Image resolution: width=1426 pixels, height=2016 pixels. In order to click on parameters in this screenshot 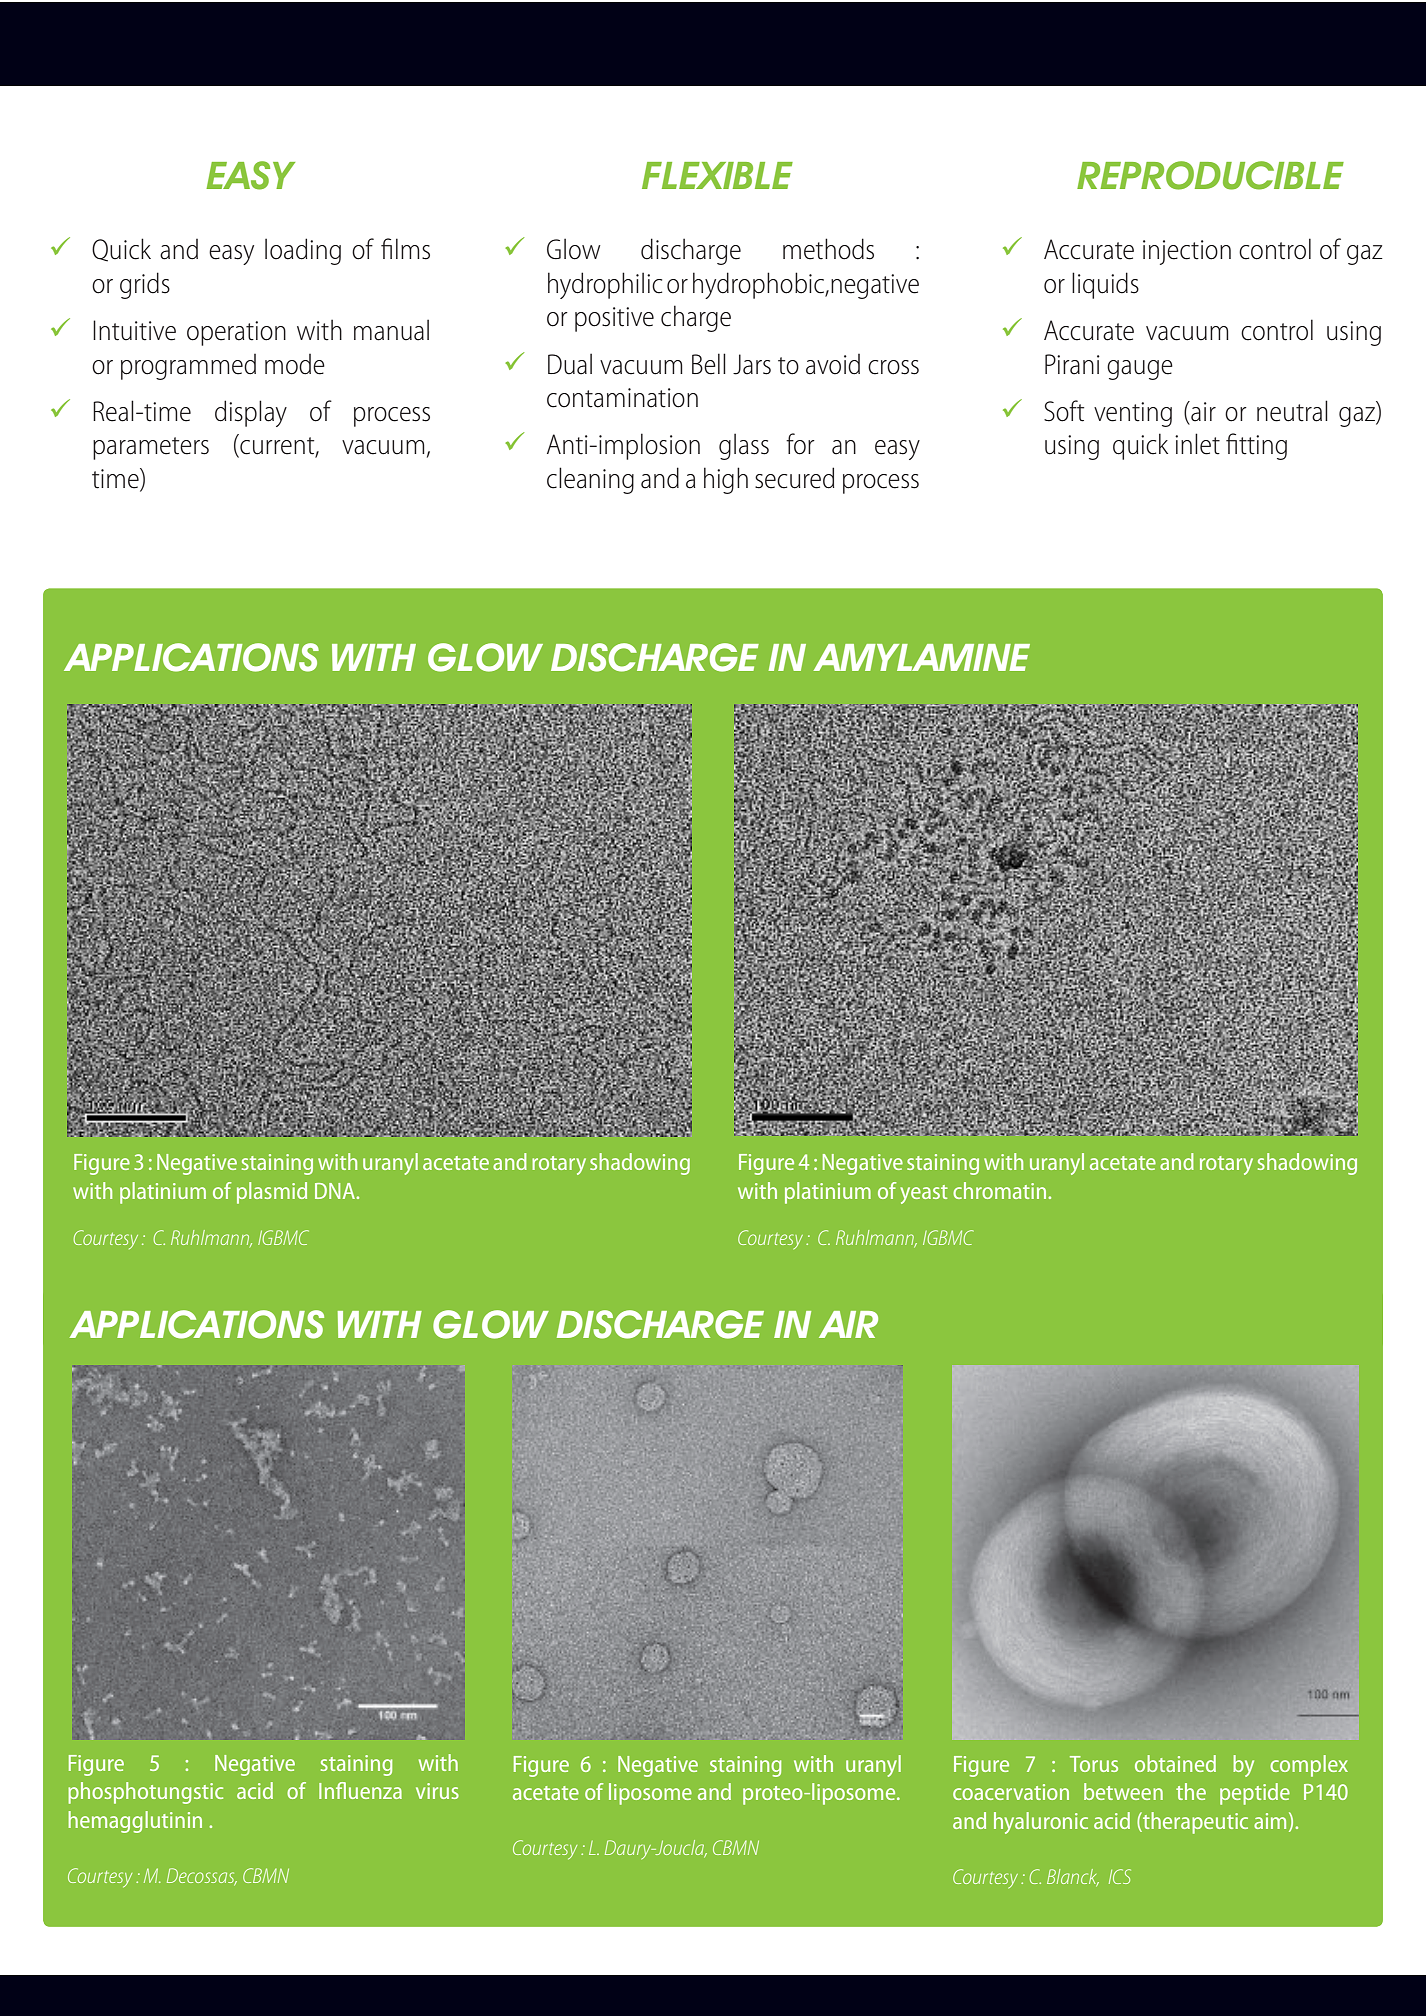, I will do `click(151, 448)`.
